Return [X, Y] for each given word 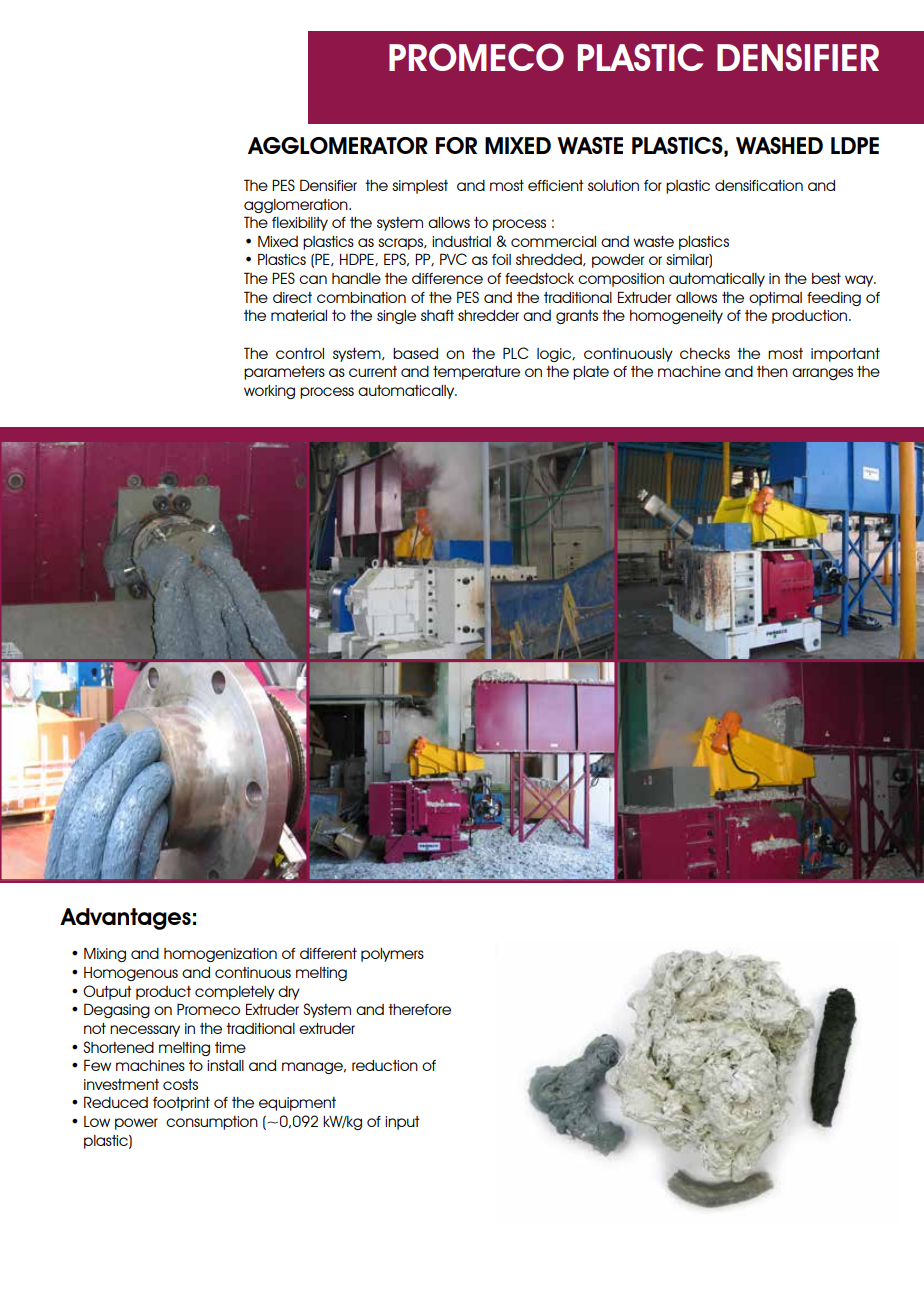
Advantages [125, 919]
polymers [392, 955]
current [373, 371]
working [269, 392]
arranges [822, 374]
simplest [420, 187]
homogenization [220, 955]
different [328, 953]
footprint [181, 1104]
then [772, 371]
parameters [284, 373]
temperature [476, 373]
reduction [385, 1065]
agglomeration [297, 206]
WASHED [779, 145]
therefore [419, 1009]
